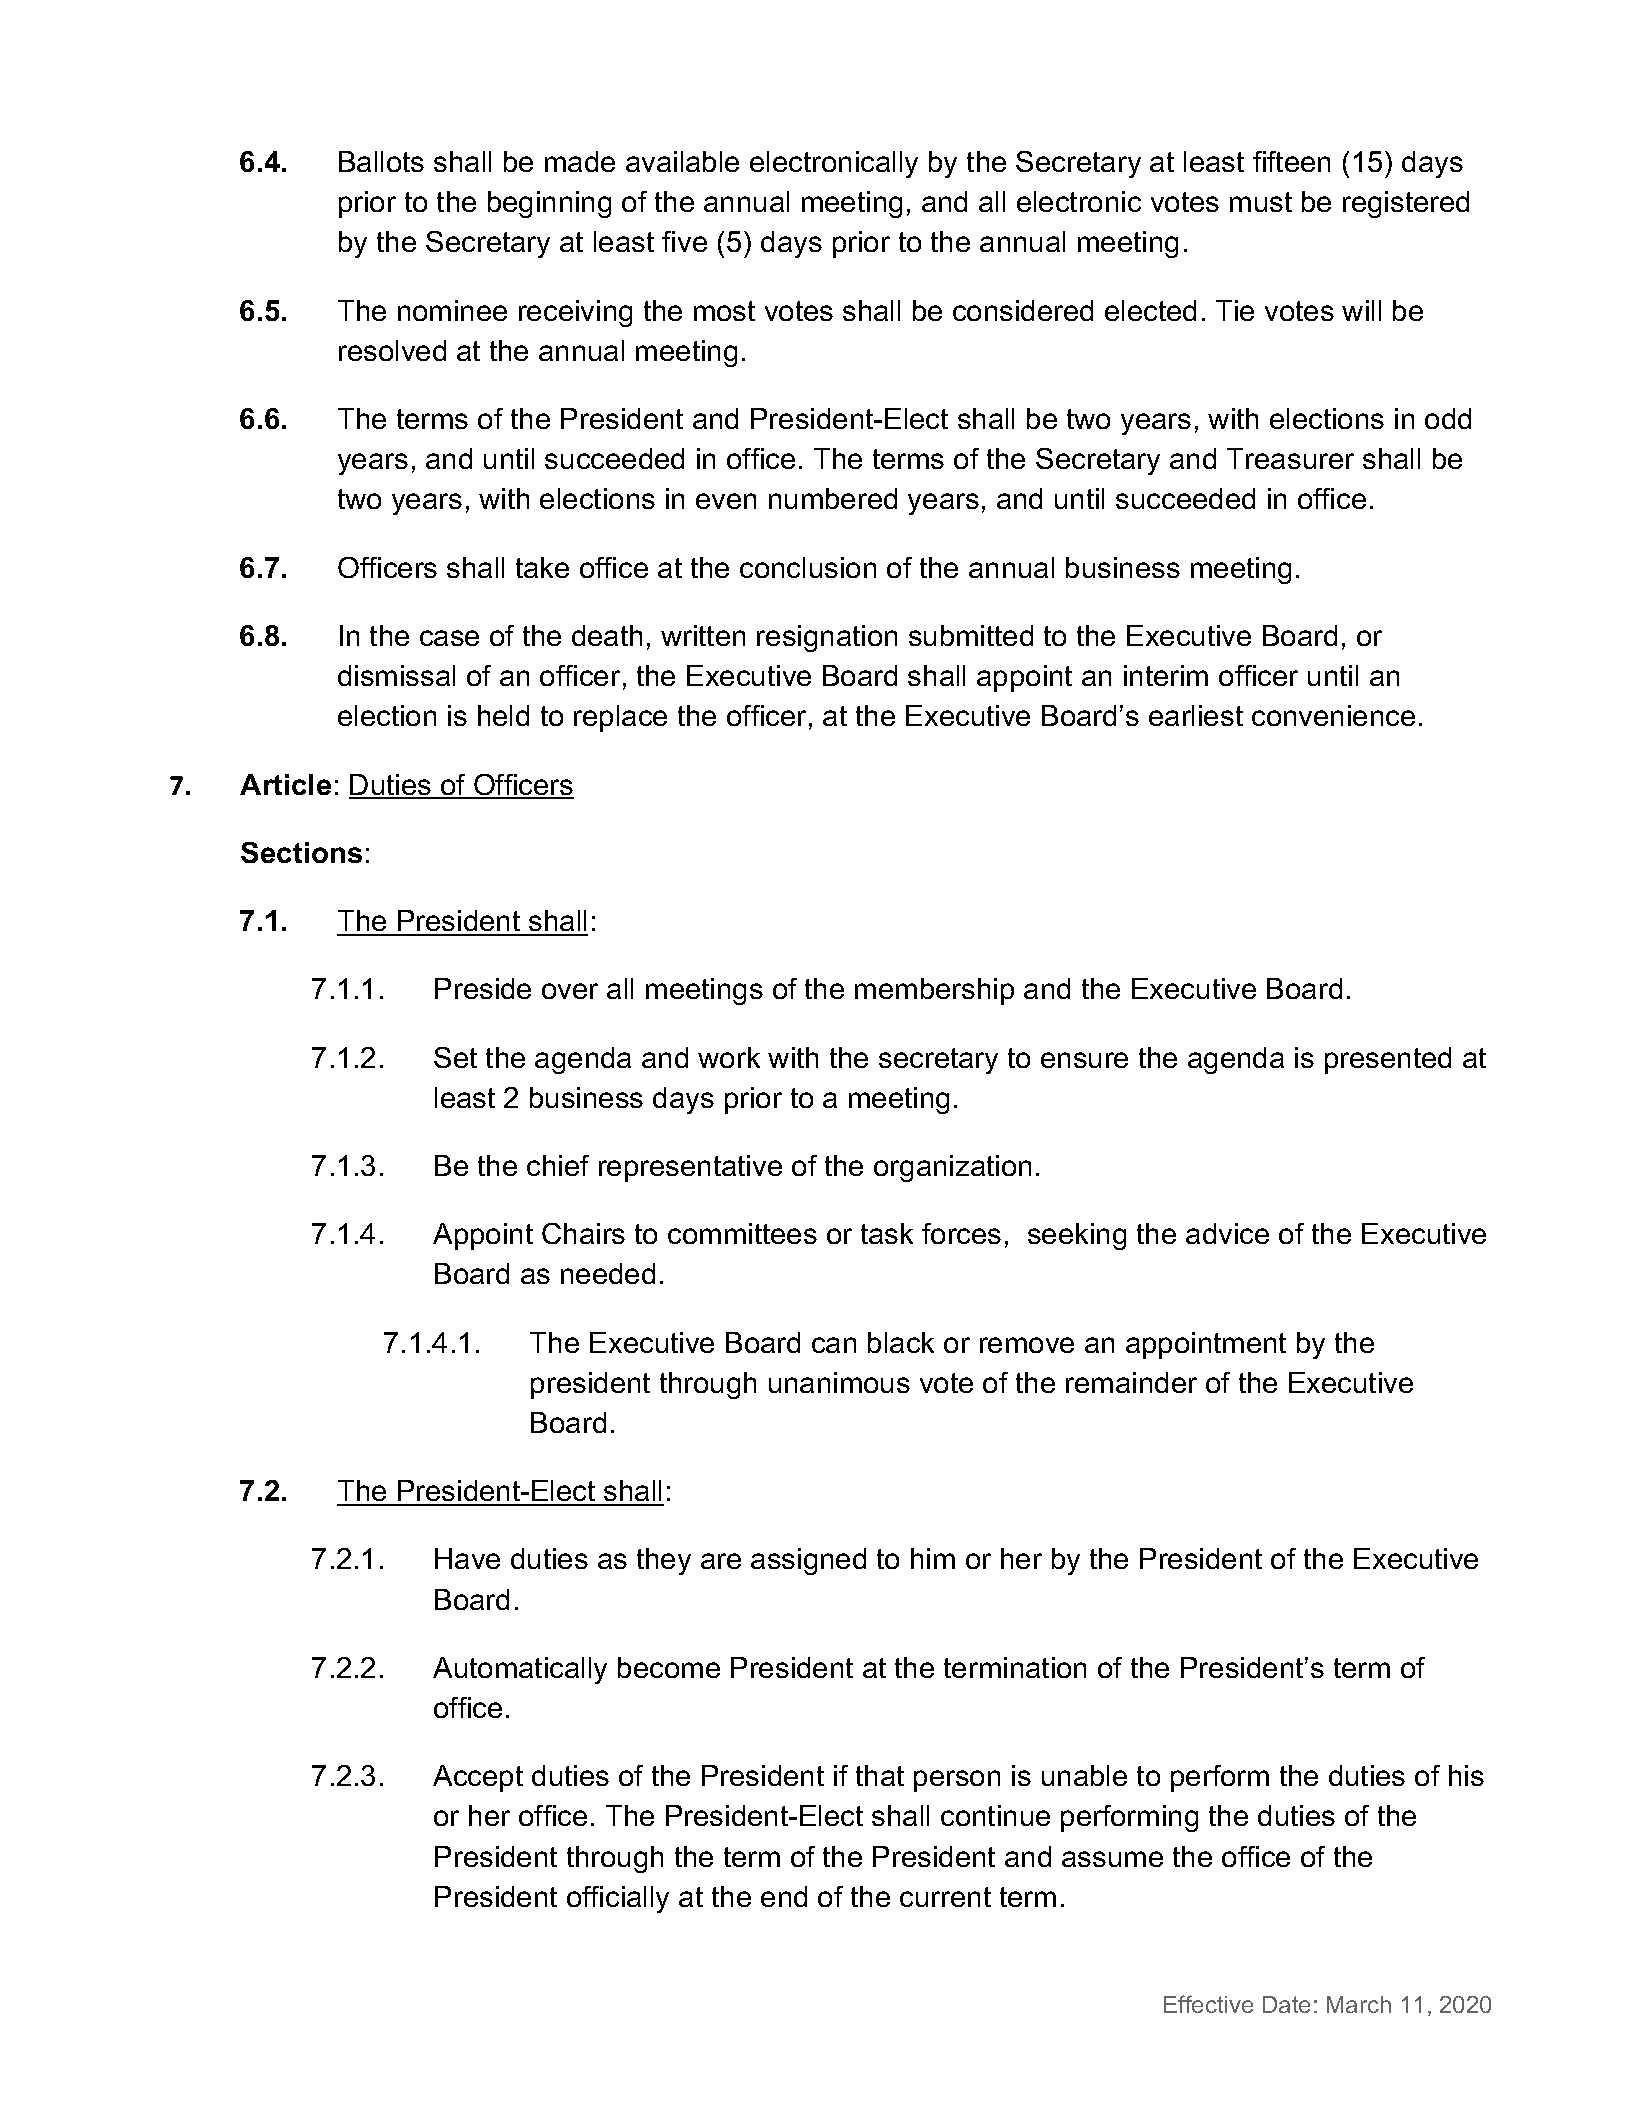  I want to click on him, so click(933, 1558).
